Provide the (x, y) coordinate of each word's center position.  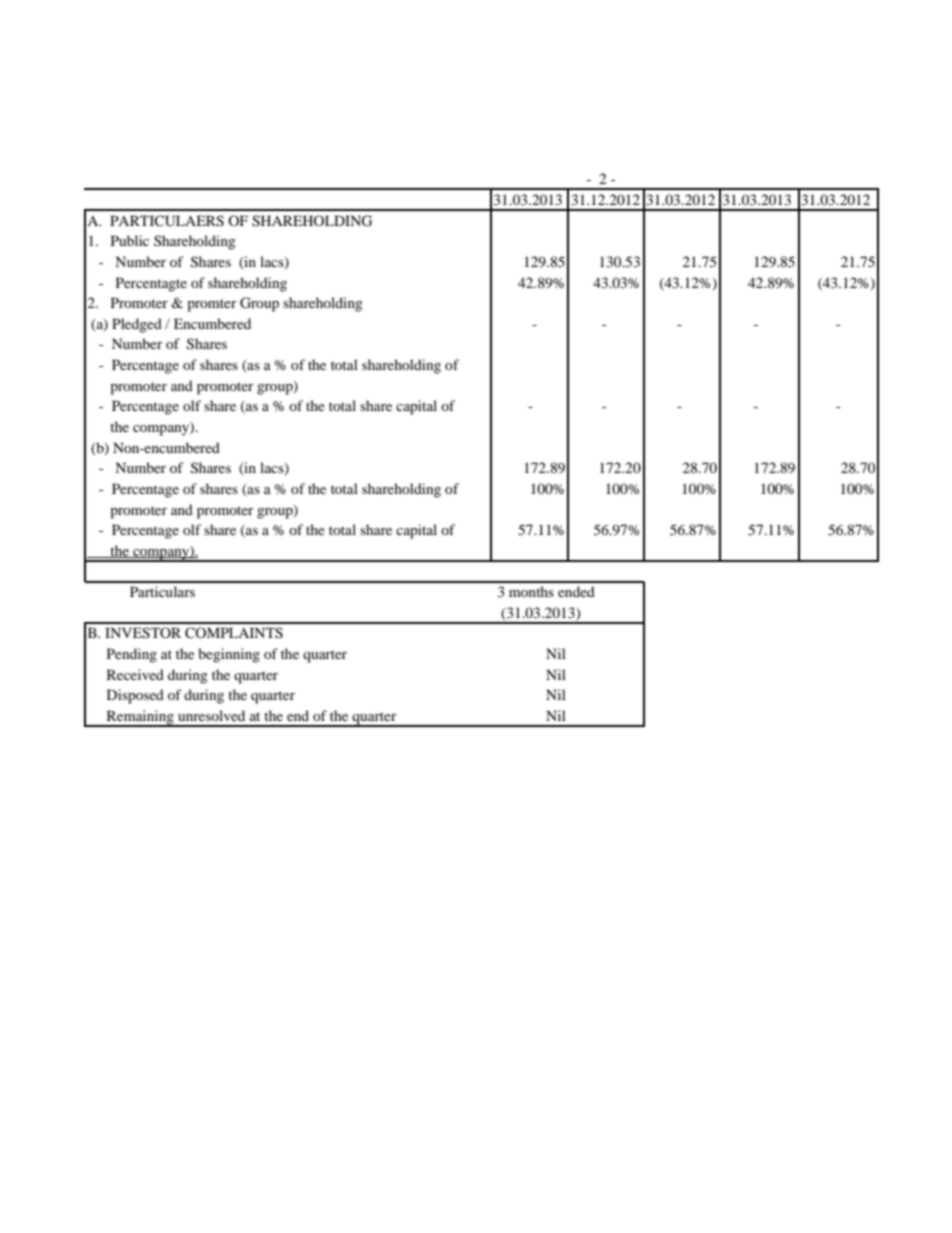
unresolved (211, 715)
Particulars (162, 591)
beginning (229, 655)
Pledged (137, 325)
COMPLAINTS (234, 633)
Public (130, 240)
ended (576, 591)
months (531, 591)
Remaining (140, 718)
